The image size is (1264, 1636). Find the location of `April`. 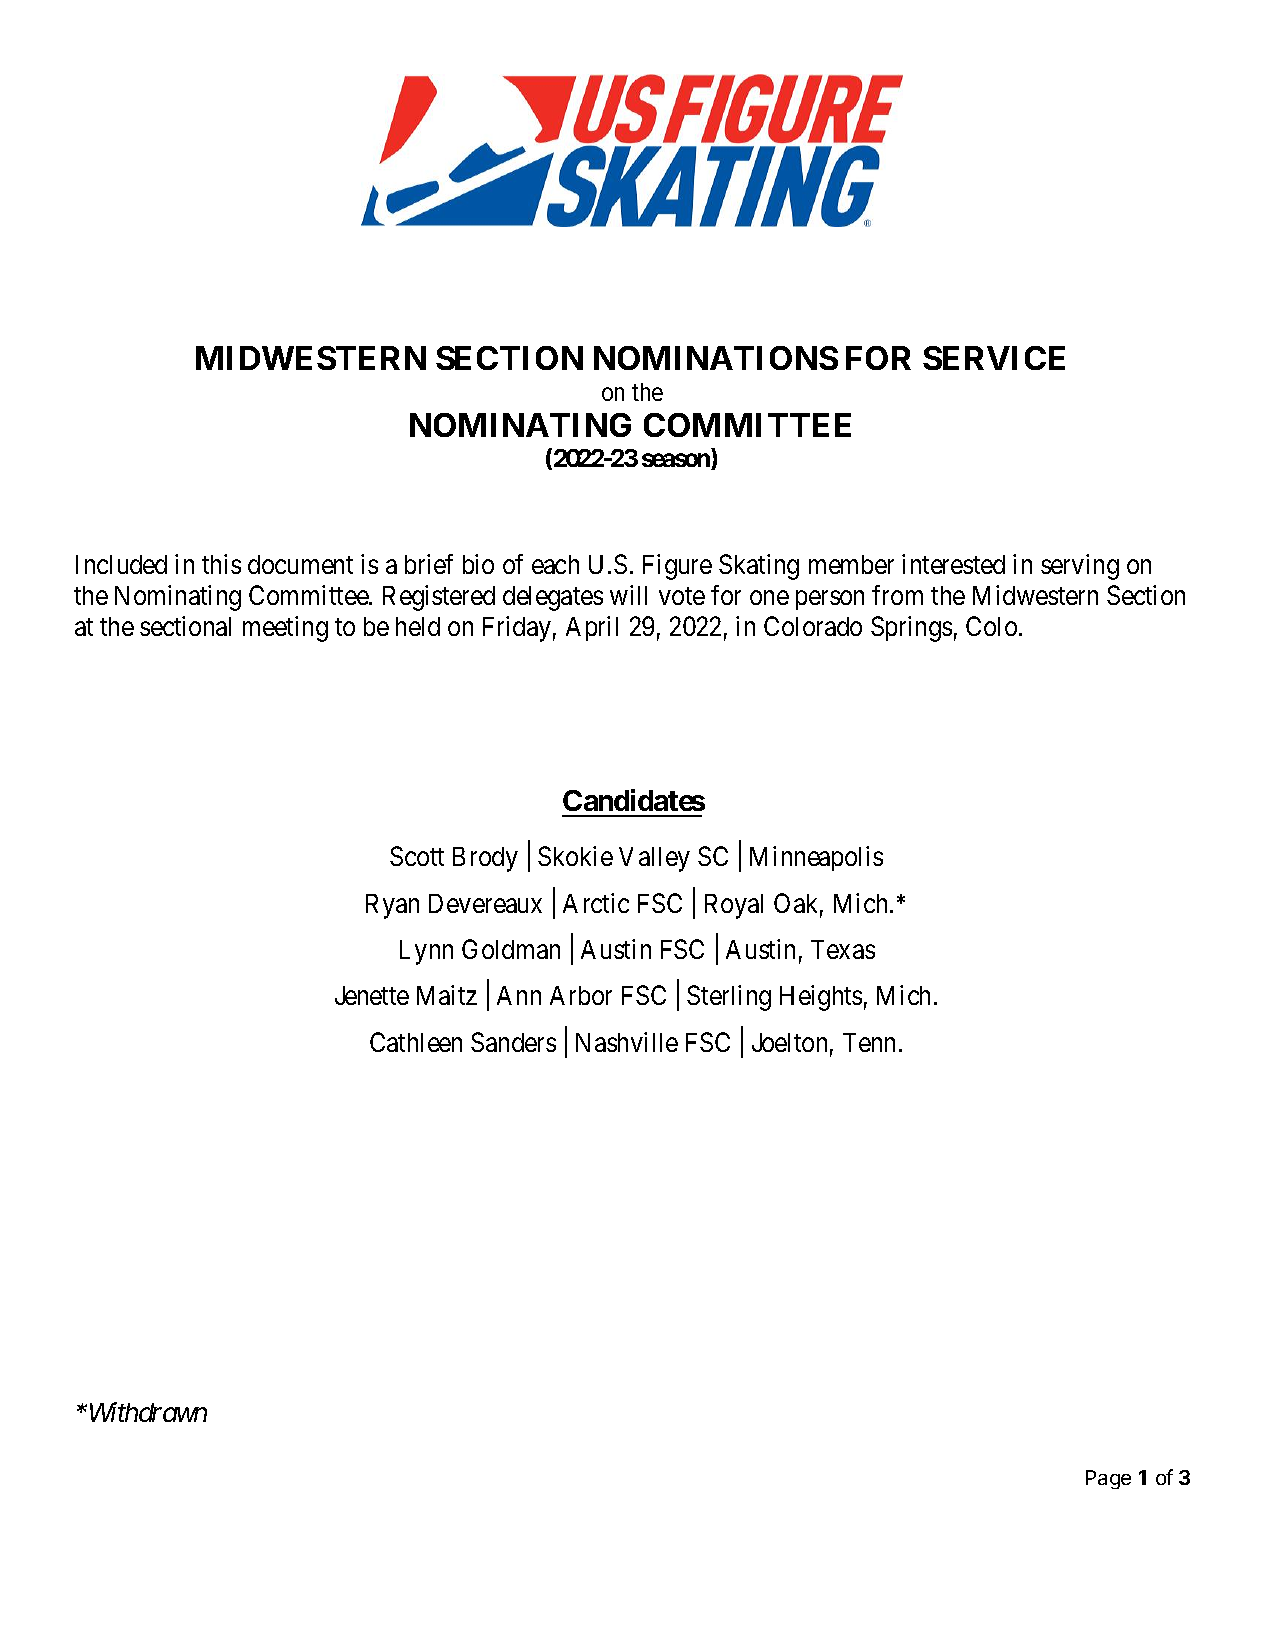

April is located at coordinates (592, 628).
